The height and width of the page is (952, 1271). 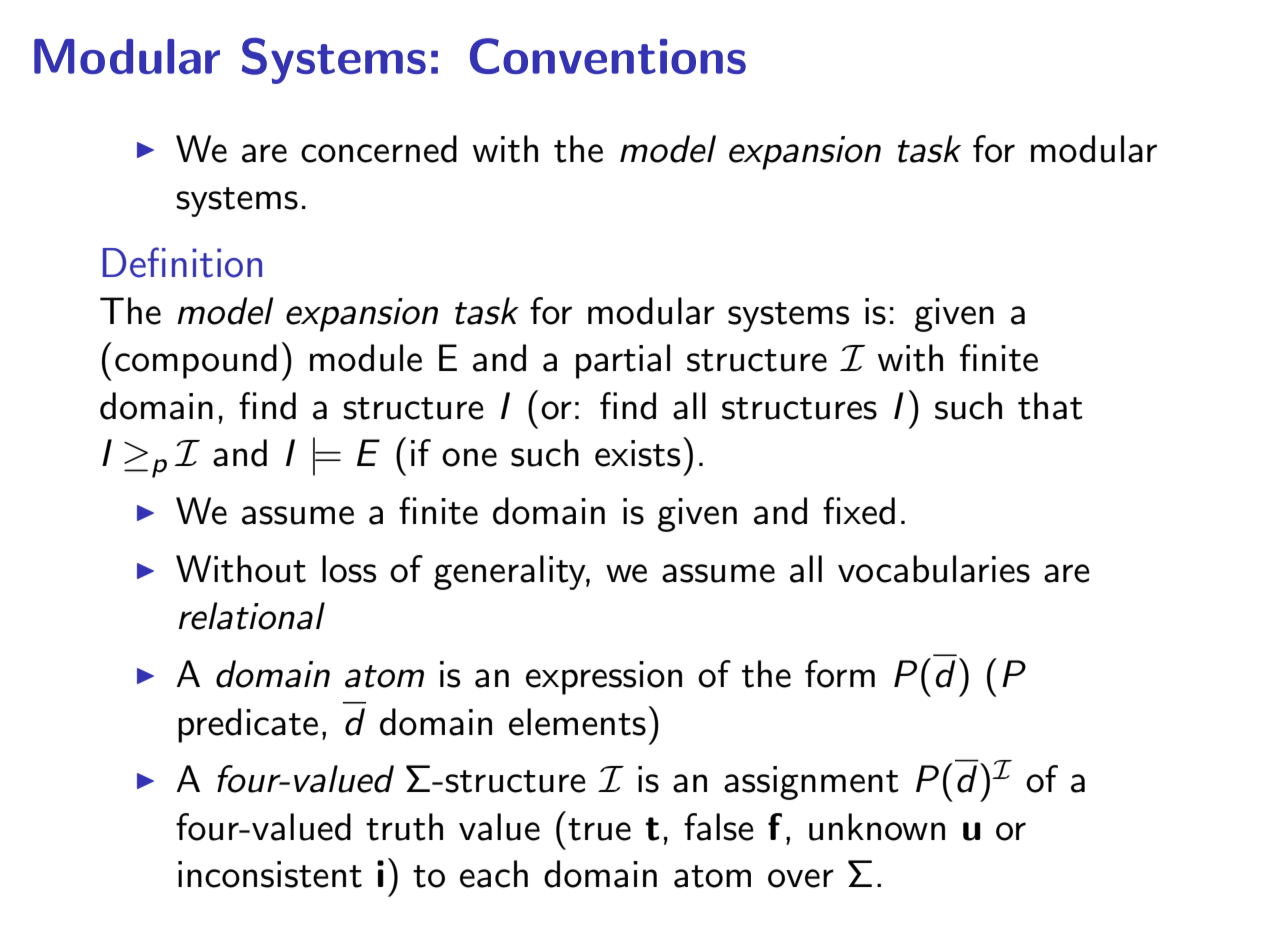 What do you see at coordinates (637, 453) in the page?
I see `exists` at bounding box center [637, 453].
